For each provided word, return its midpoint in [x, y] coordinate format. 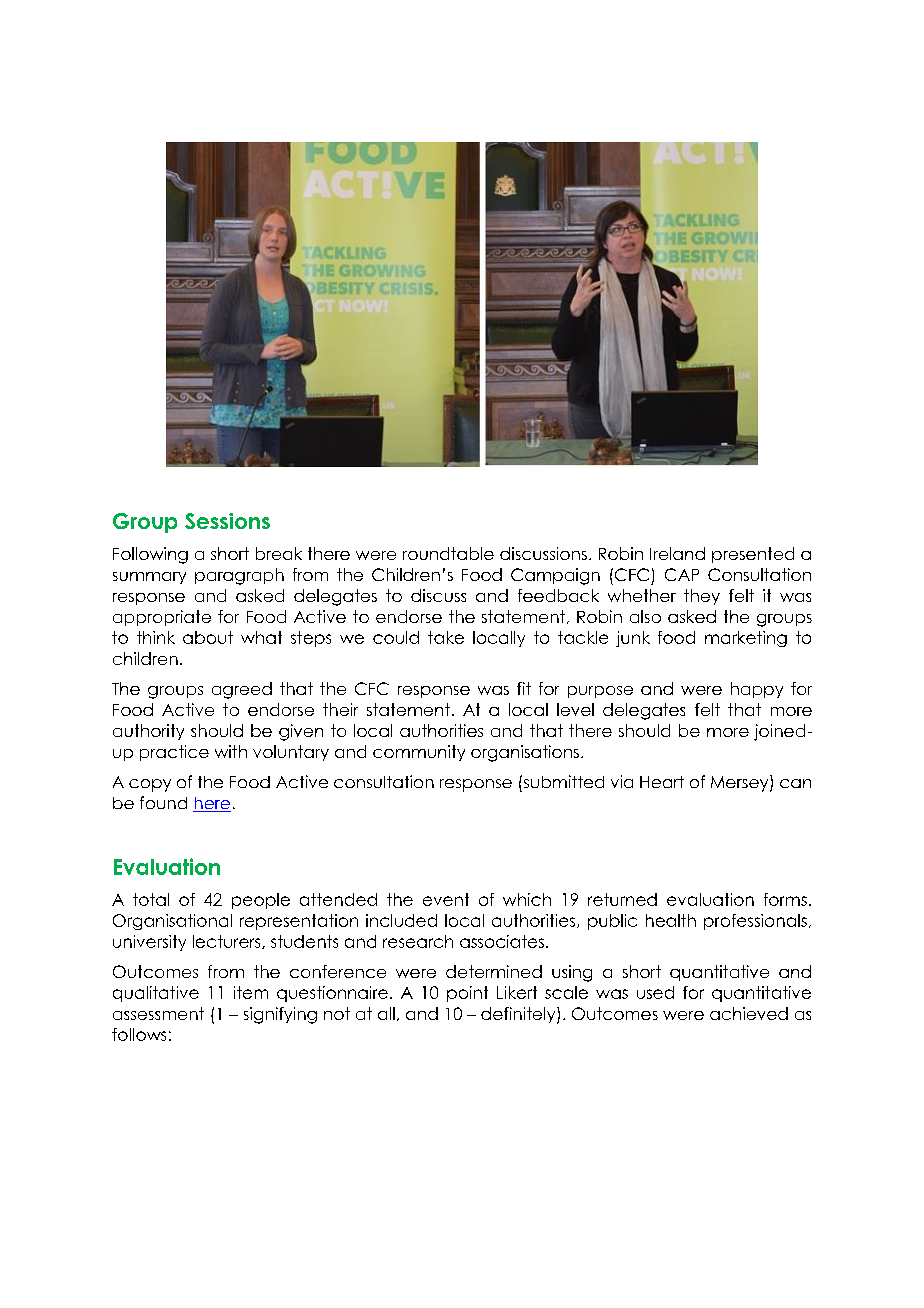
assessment [158, 1013]
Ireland [677, 553]
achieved [749, 1013]
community [419, 753]
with [231, 751]
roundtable [448, 553]
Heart [662, 782]
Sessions [227, 521]
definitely [519, 1015]
